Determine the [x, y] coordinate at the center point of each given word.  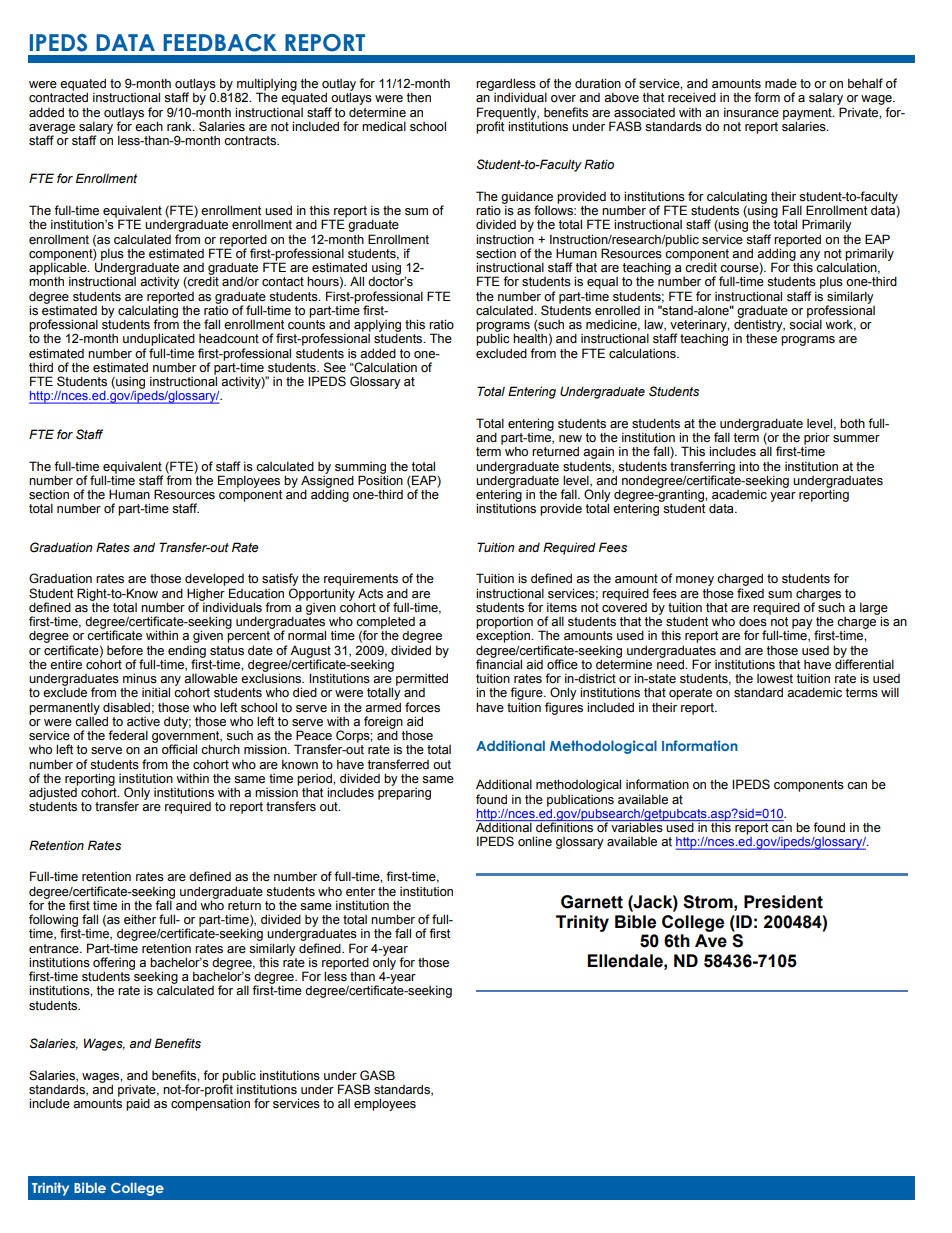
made [781, 84]
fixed [750, 593]
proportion [504, 622]
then [419, 97]
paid [138, 1104]
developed [214, 579]
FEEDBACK [220, 43]
